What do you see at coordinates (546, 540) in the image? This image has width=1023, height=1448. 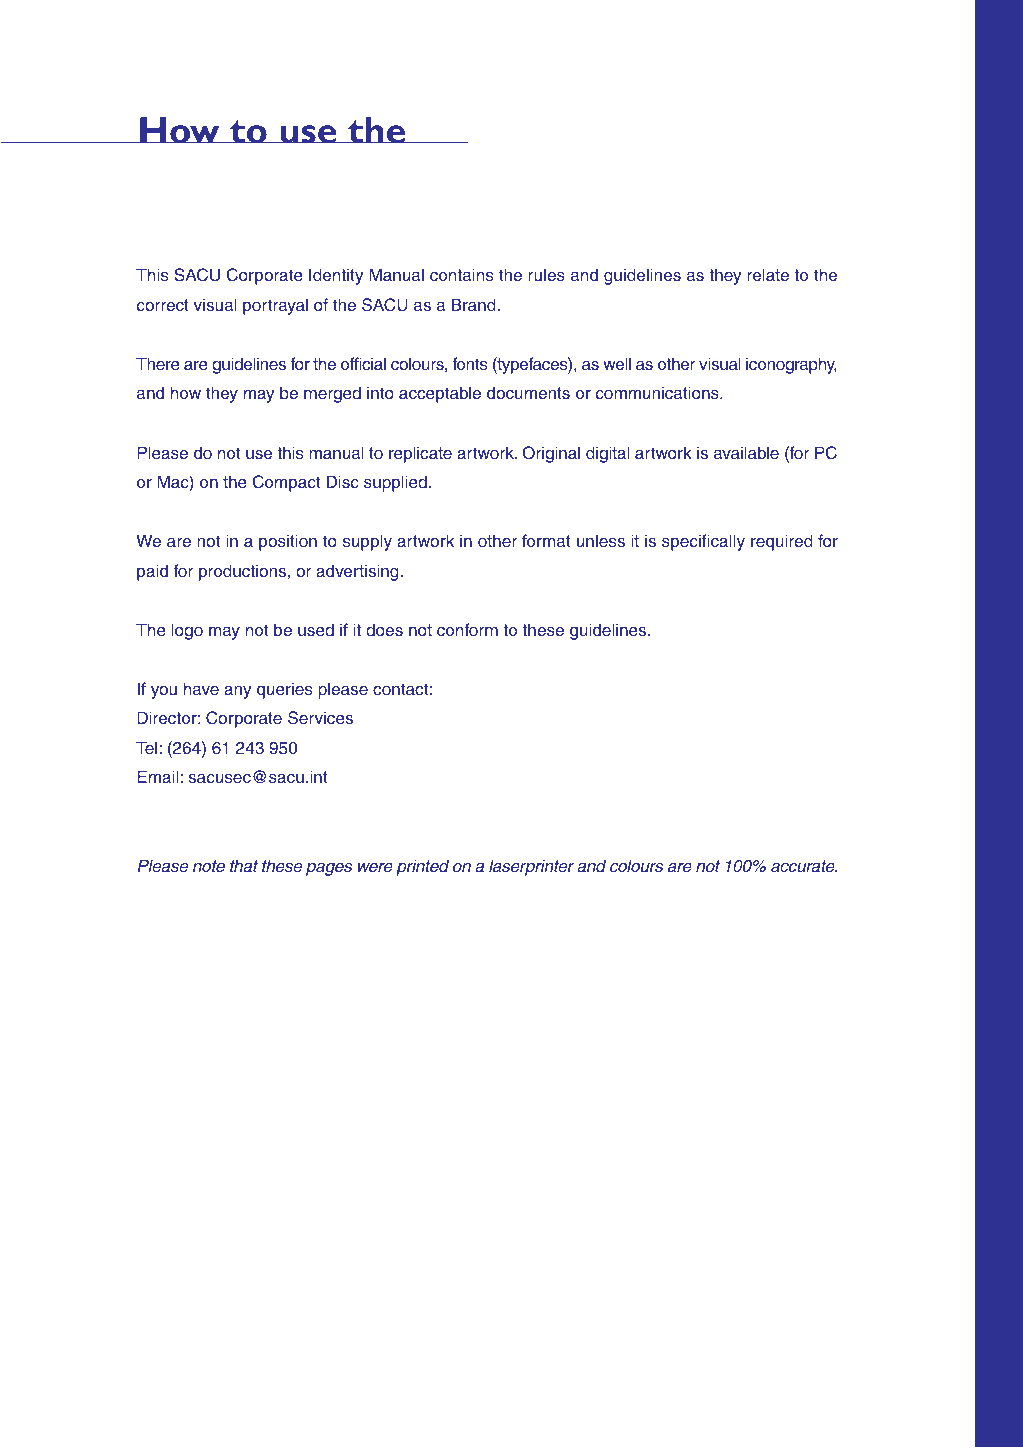 I see `format` at bounding box center [546, 540].
